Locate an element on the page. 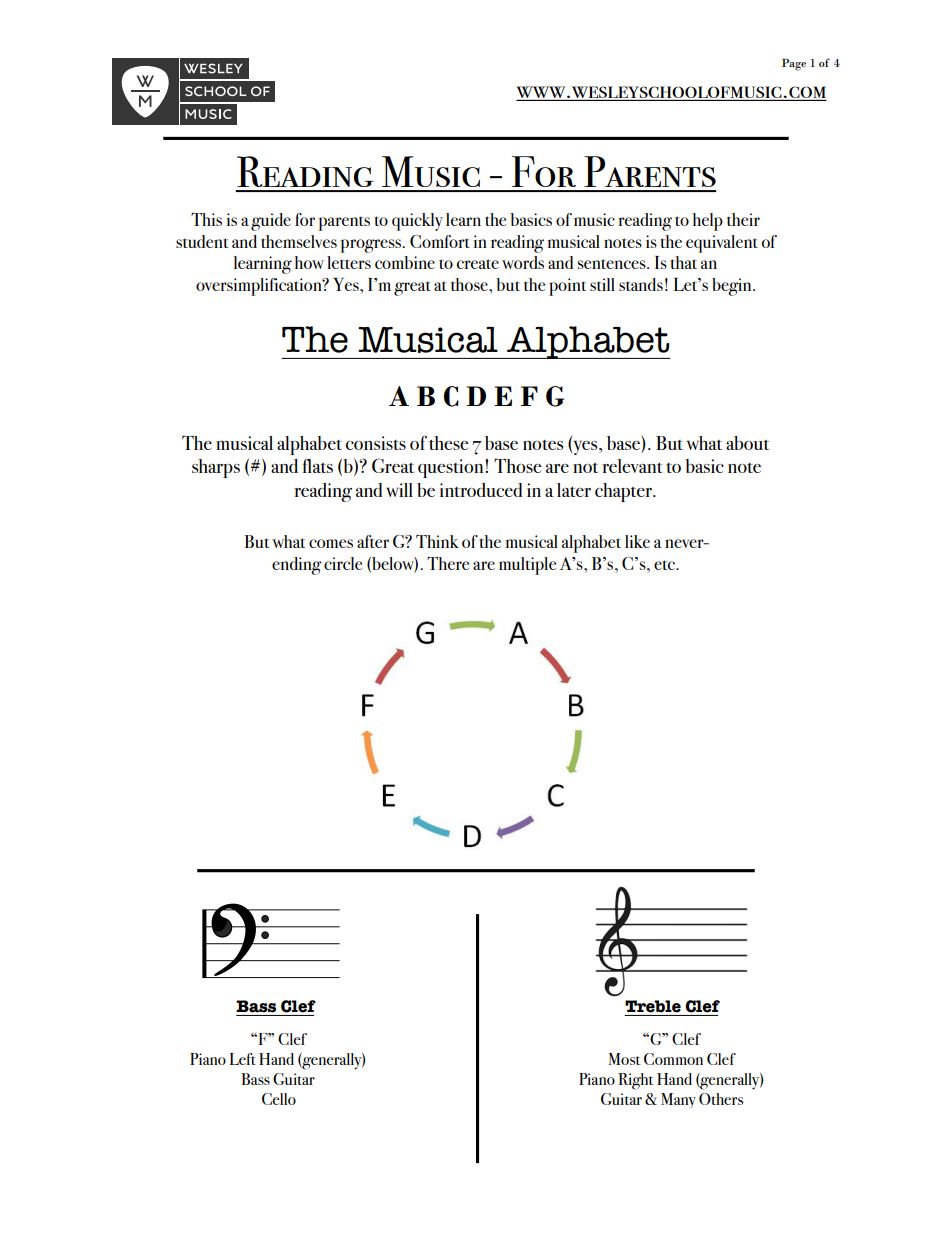 The image size is (952, 1233). comes is located at coordinates (331, 543).
